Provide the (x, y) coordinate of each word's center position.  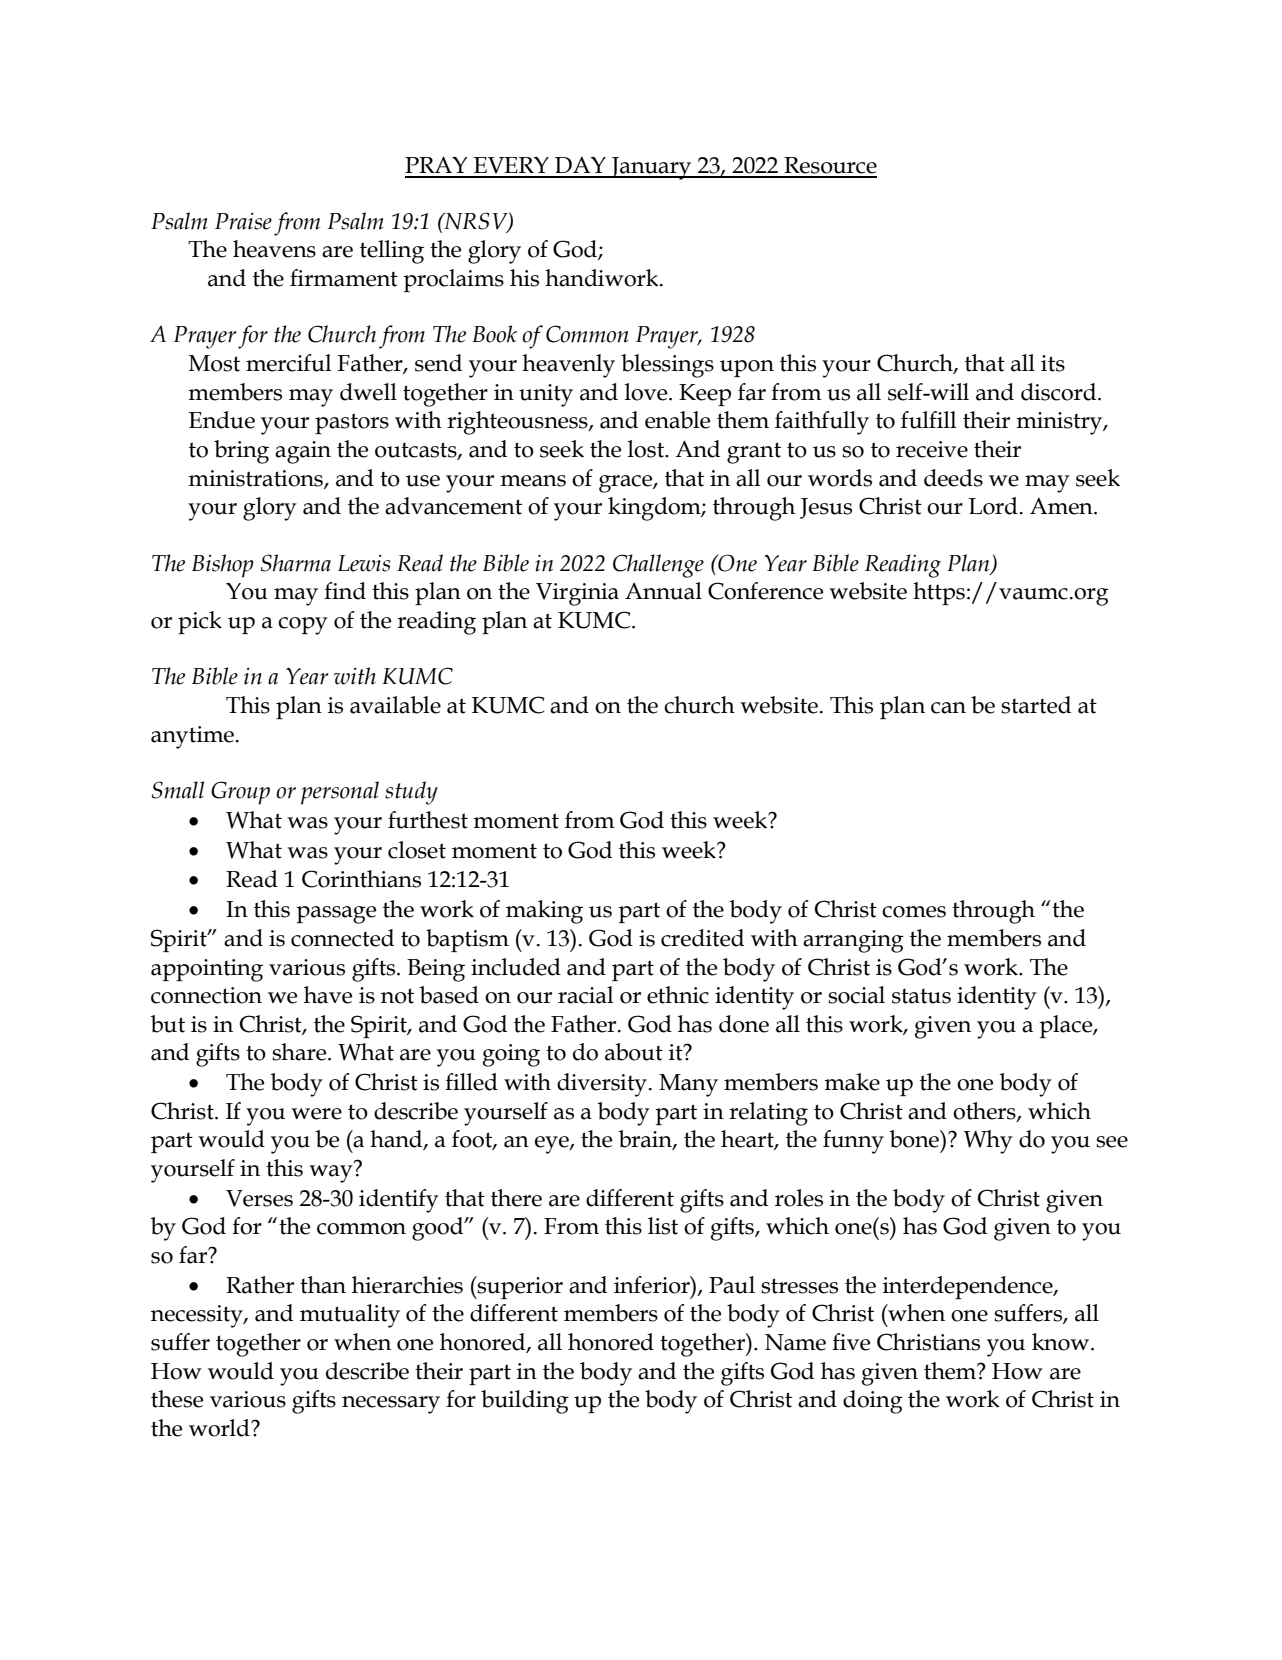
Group (240, 793)
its (1053, 363)
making (544, 912)
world (220, 1428)
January (651, 168)
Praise (243, 221)
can (948, 708)
